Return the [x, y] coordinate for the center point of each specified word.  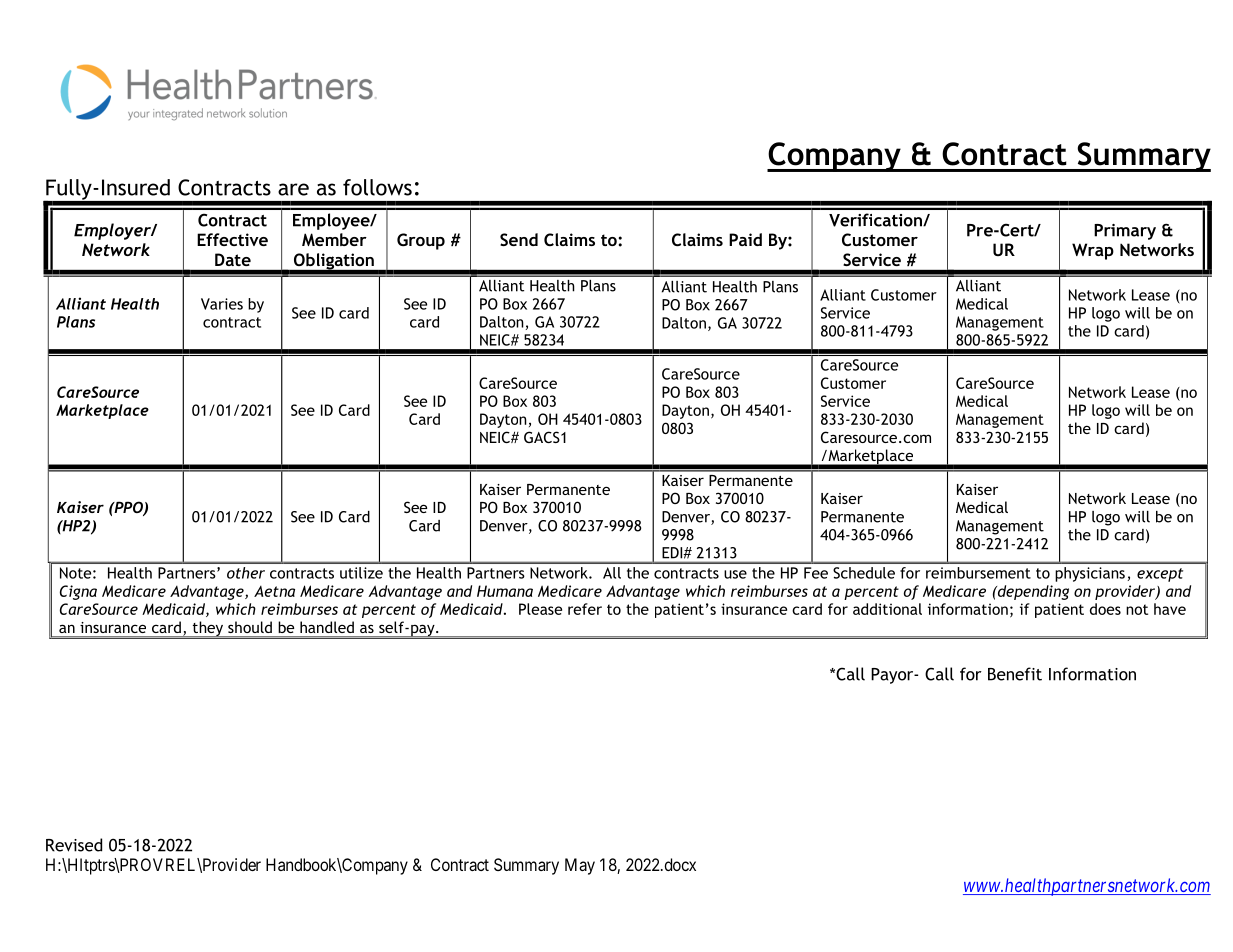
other [246, 573]
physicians [1090, 574]
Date [233, 259]
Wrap [1093, 251]
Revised [74, 845]
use [735, 574]
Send [519, 239]
